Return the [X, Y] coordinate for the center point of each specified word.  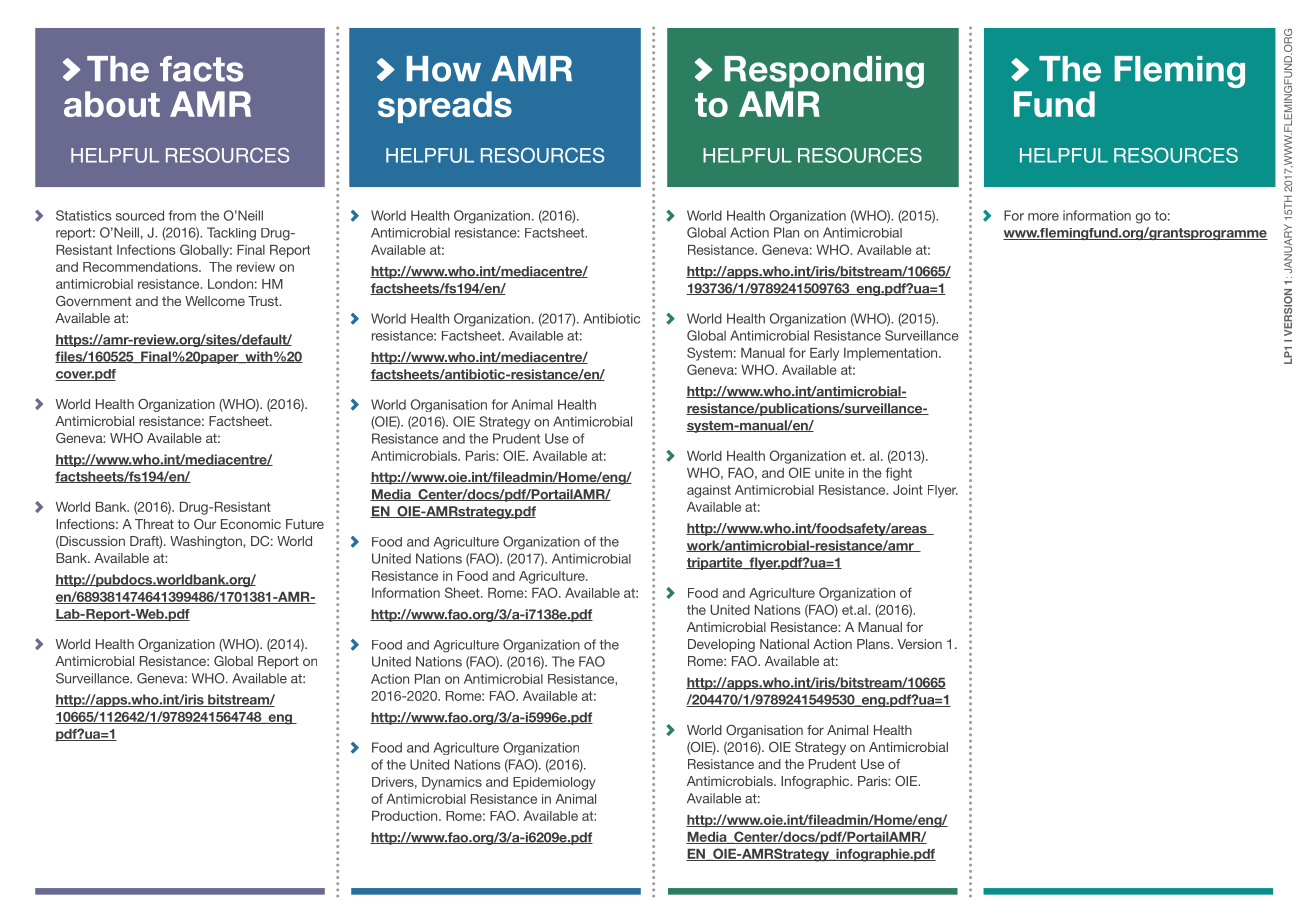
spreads [445, 107]
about [112, 104]
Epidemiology [554, 783]
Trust [264, 301]
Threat [154, 524]
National [784, 644]
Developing [721, 645]
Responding [824, 72]
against [709, 491]
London [230, 284]
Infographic [816, 782]
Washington [207, 542]
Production [406, 816]
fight [899, 474]
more [1043, 217]
